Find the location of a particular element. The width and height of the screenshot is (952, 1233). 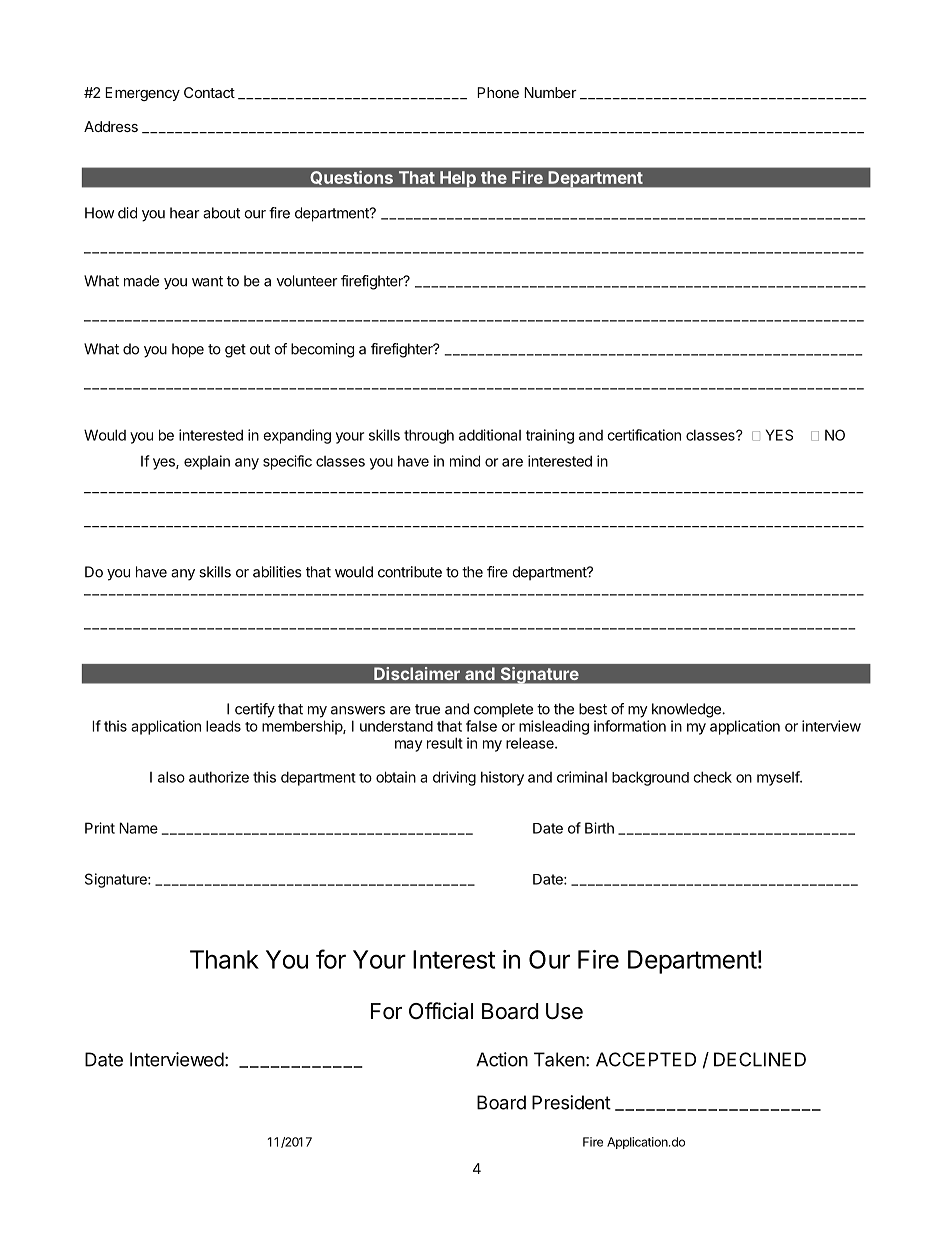

ACCEPTED is located at coordinates (646, 1059).
